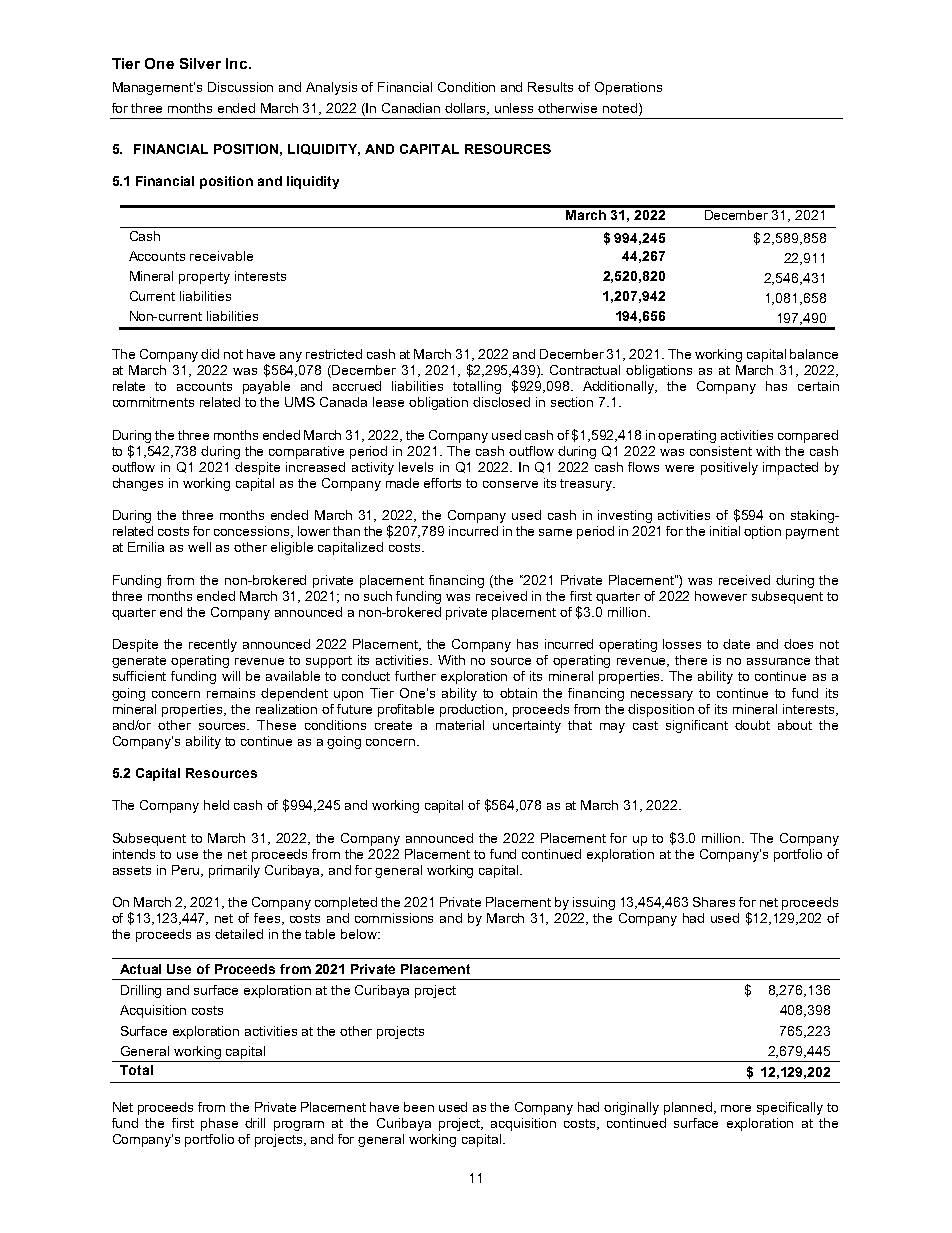 This page has width=952, height=1233. What do you see at coordinates (210, 354) in the page?
I see `did` at bounding box center [210, 354].
